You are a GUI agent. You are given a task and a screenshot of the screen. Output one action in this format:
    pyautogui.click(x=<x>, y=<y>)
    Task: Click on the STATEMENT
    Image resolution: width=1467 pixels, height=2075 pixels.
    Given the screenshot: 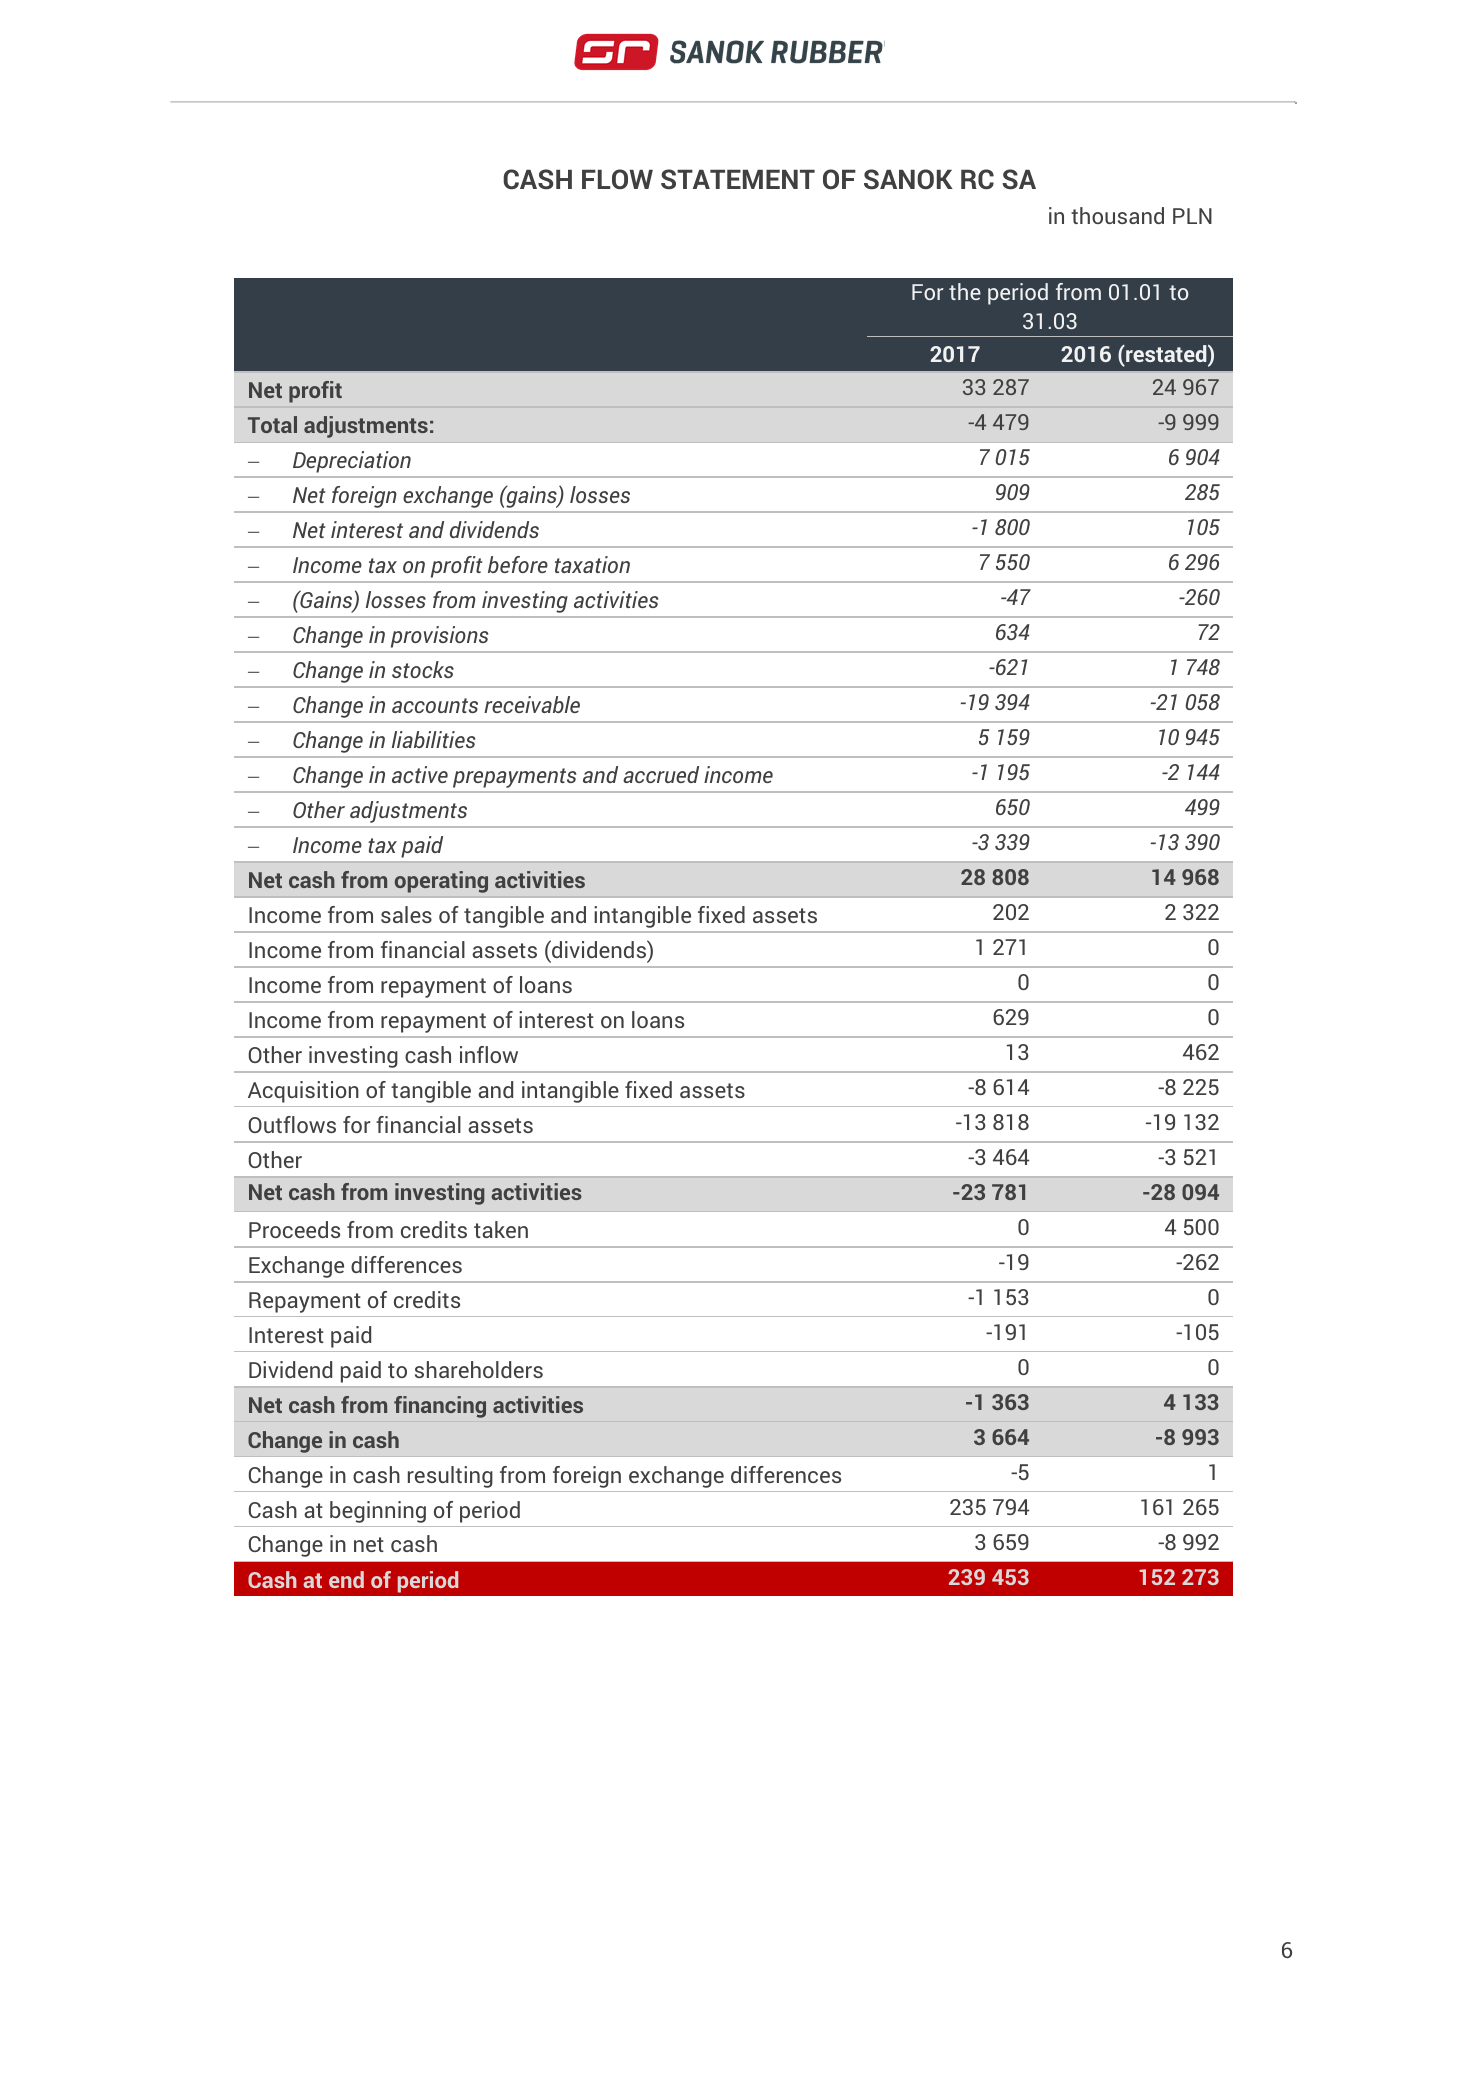 What is the action you would take?
    pyautogui.click(x=738, y=179)
